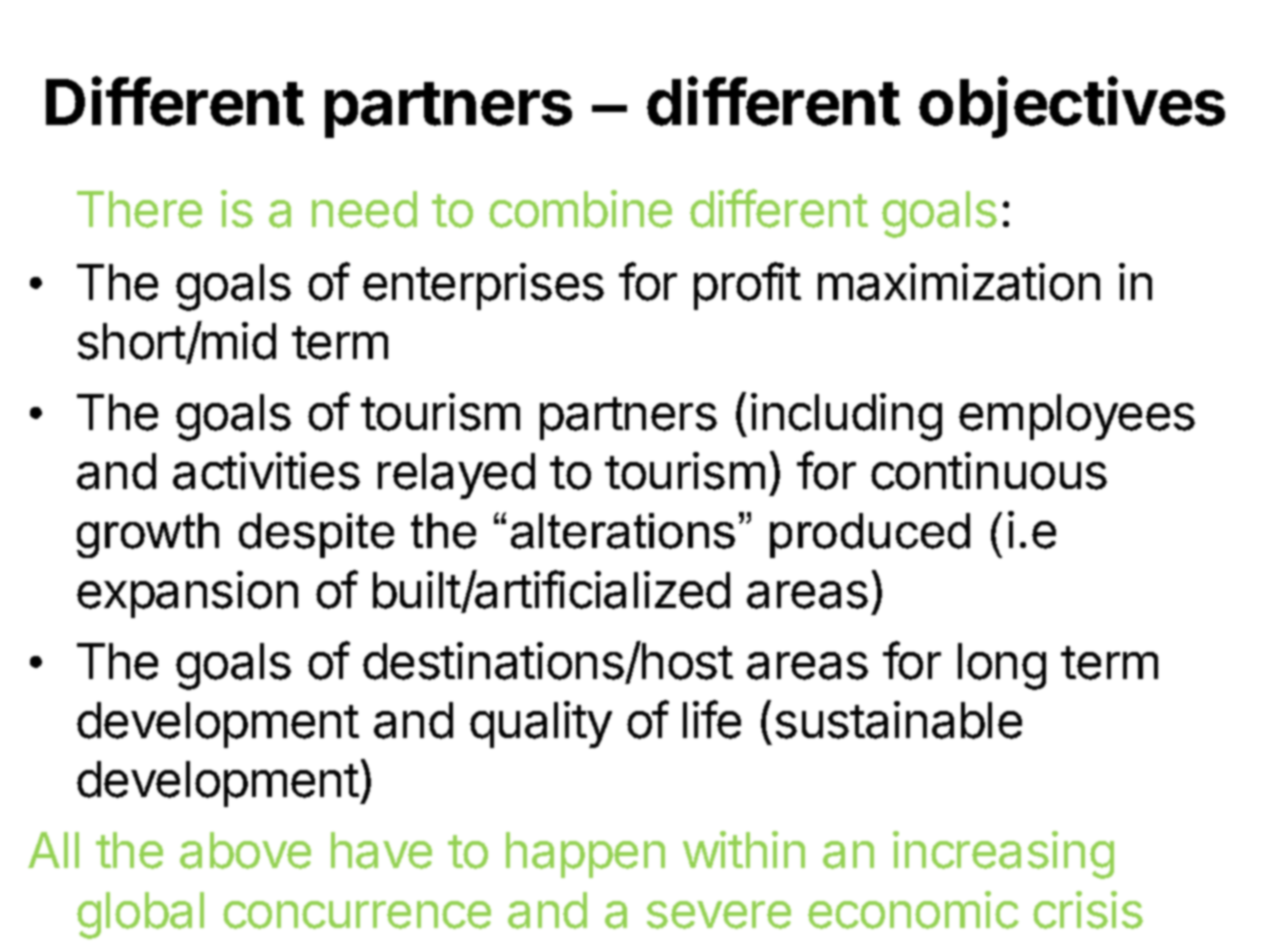  I want to click on employees, so click(1077, 417).
